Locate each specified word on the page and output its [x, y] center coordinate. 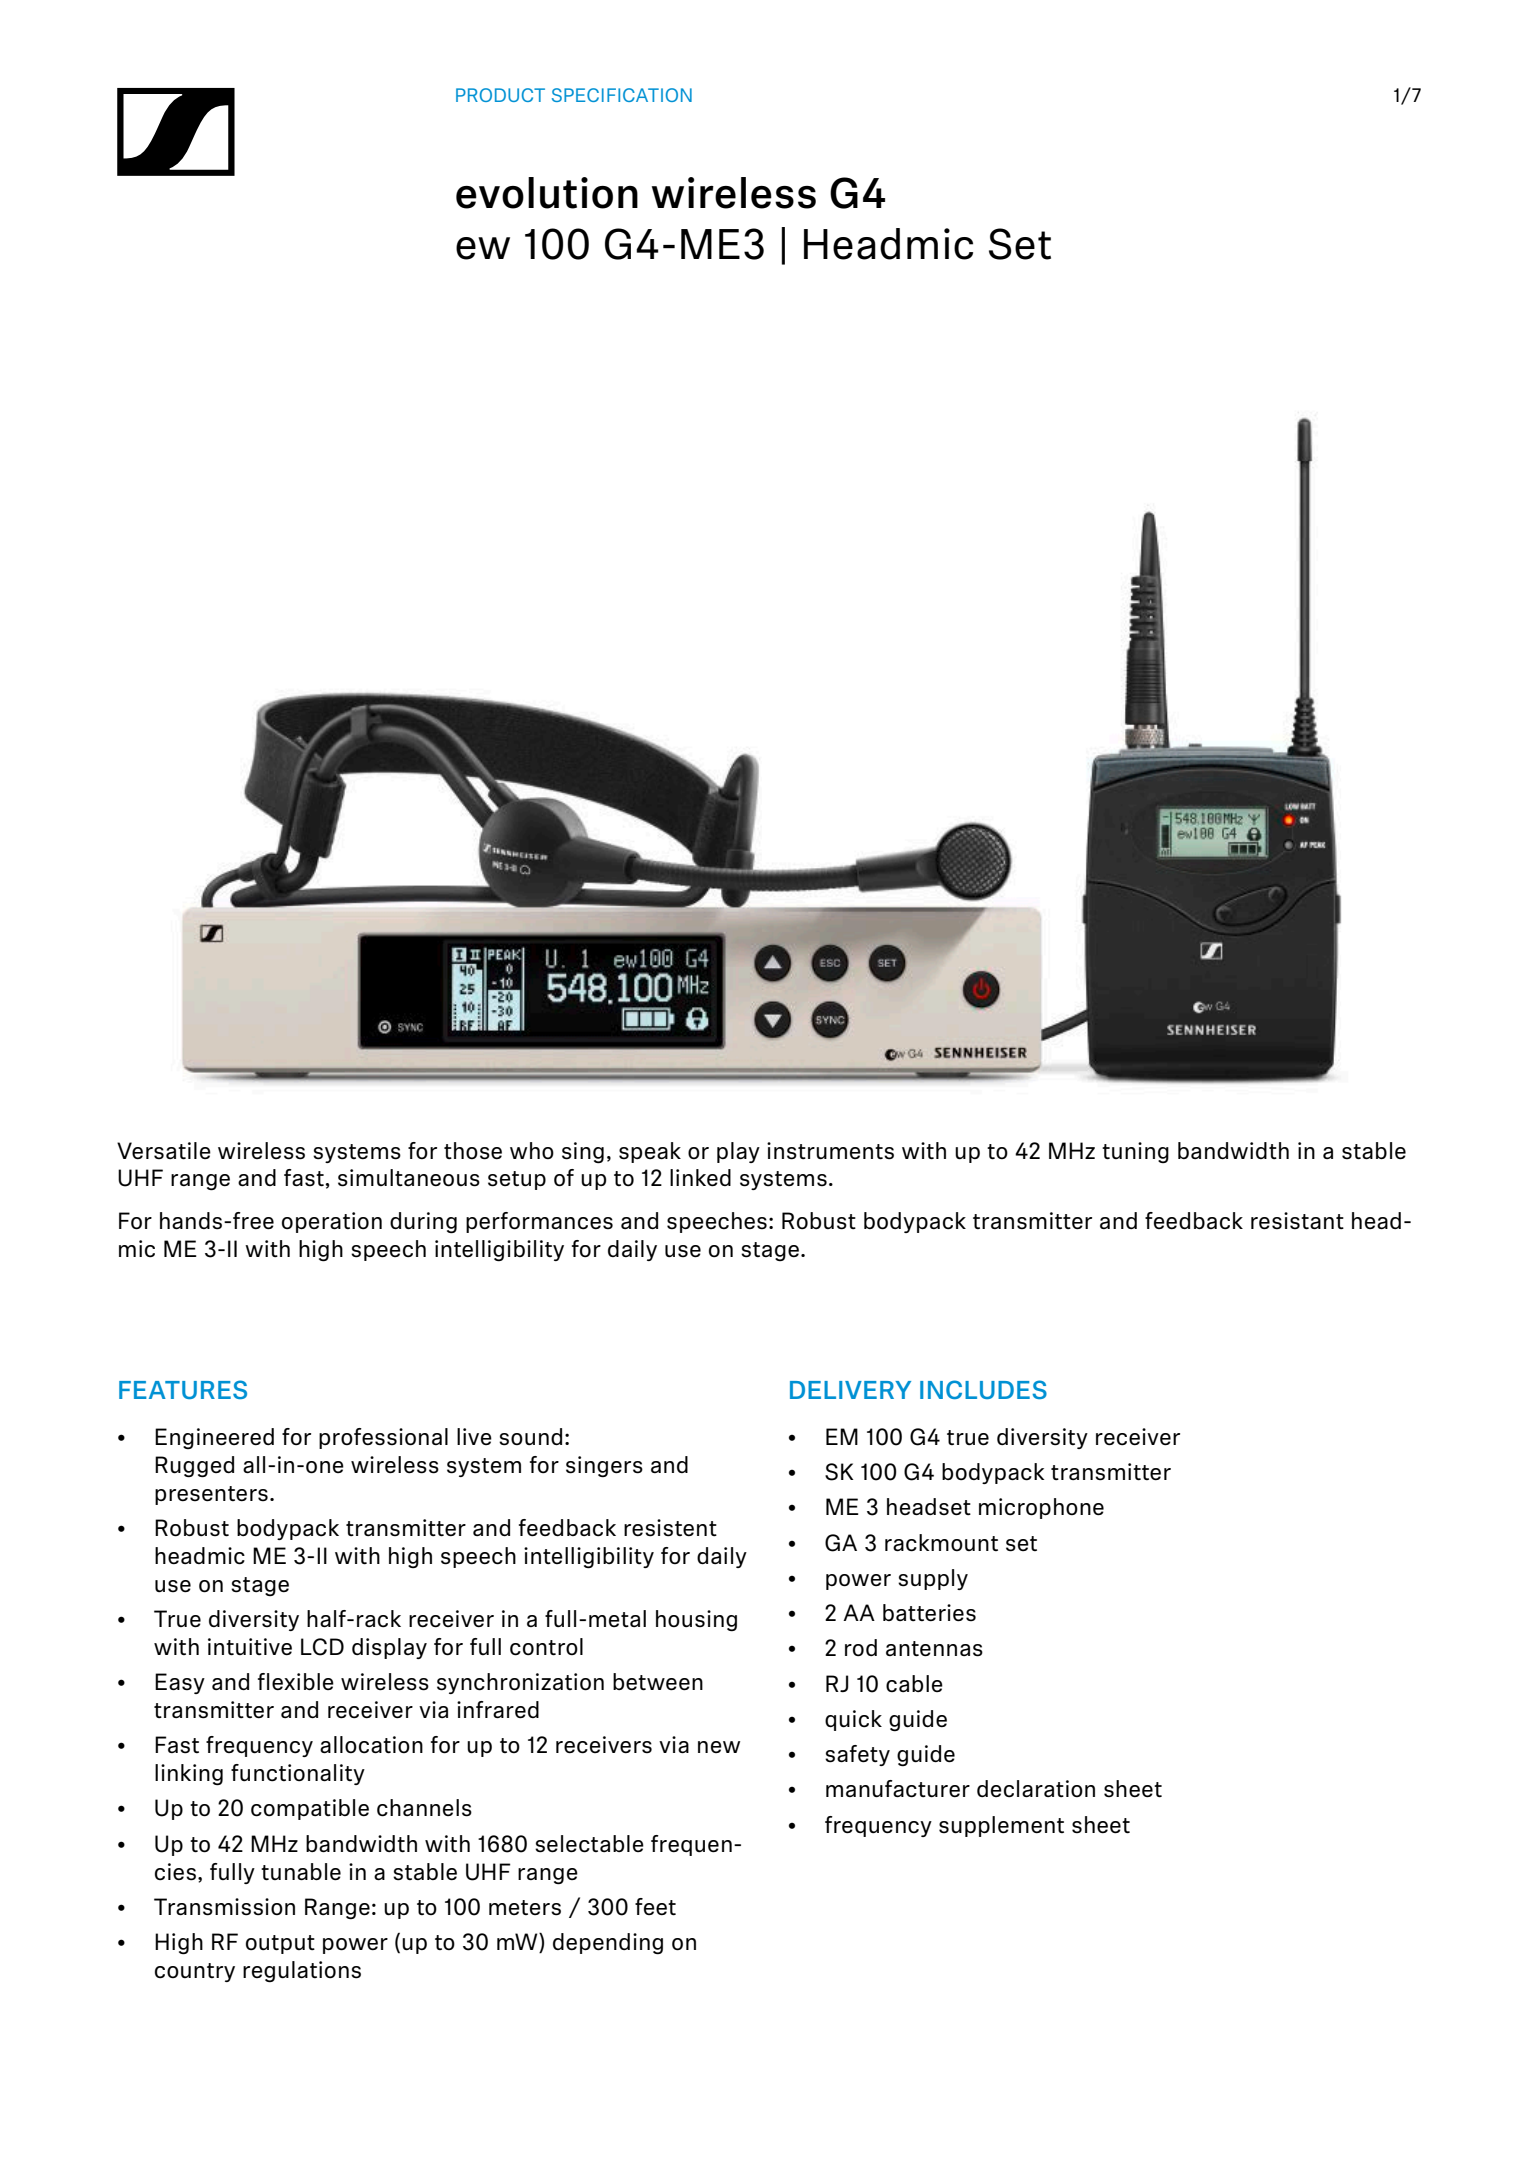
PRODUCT [500, 95]
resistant [1297, 1221]
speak [650, 1152]
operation [332, 1222]
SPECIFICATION [622, 95]
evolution [547, 193]
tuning [1135, 1152]
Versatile [164, 1151]
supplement [1001, 1826]
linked [700, 1178]
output [280, 1944]
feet [655, 1907]
